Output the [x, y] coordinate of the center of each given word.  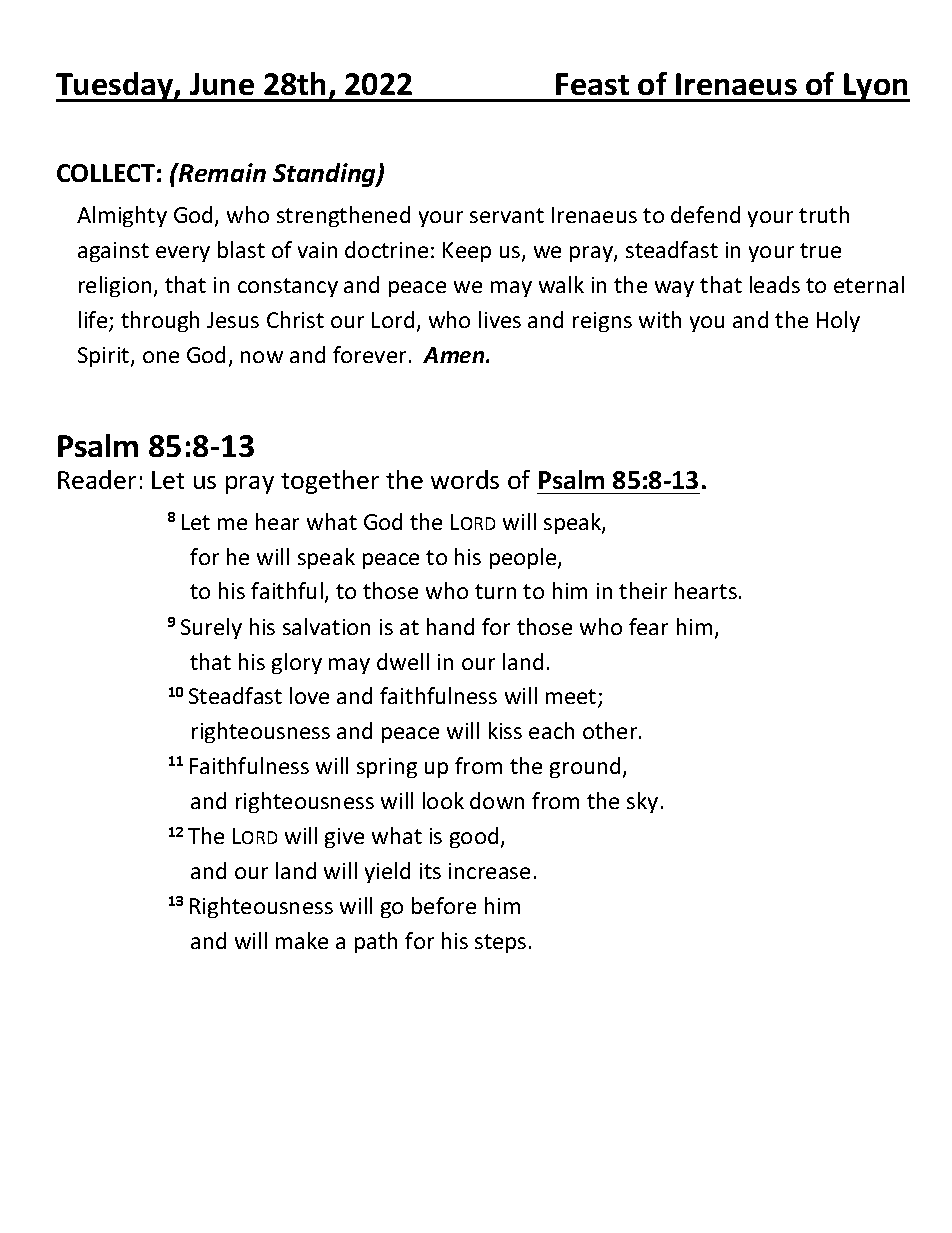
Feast [592, 84]
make [302, 940]
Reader [97, 479]
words [465, 479]
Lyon [876, 87]
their [643, 590]
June [222, 84]
